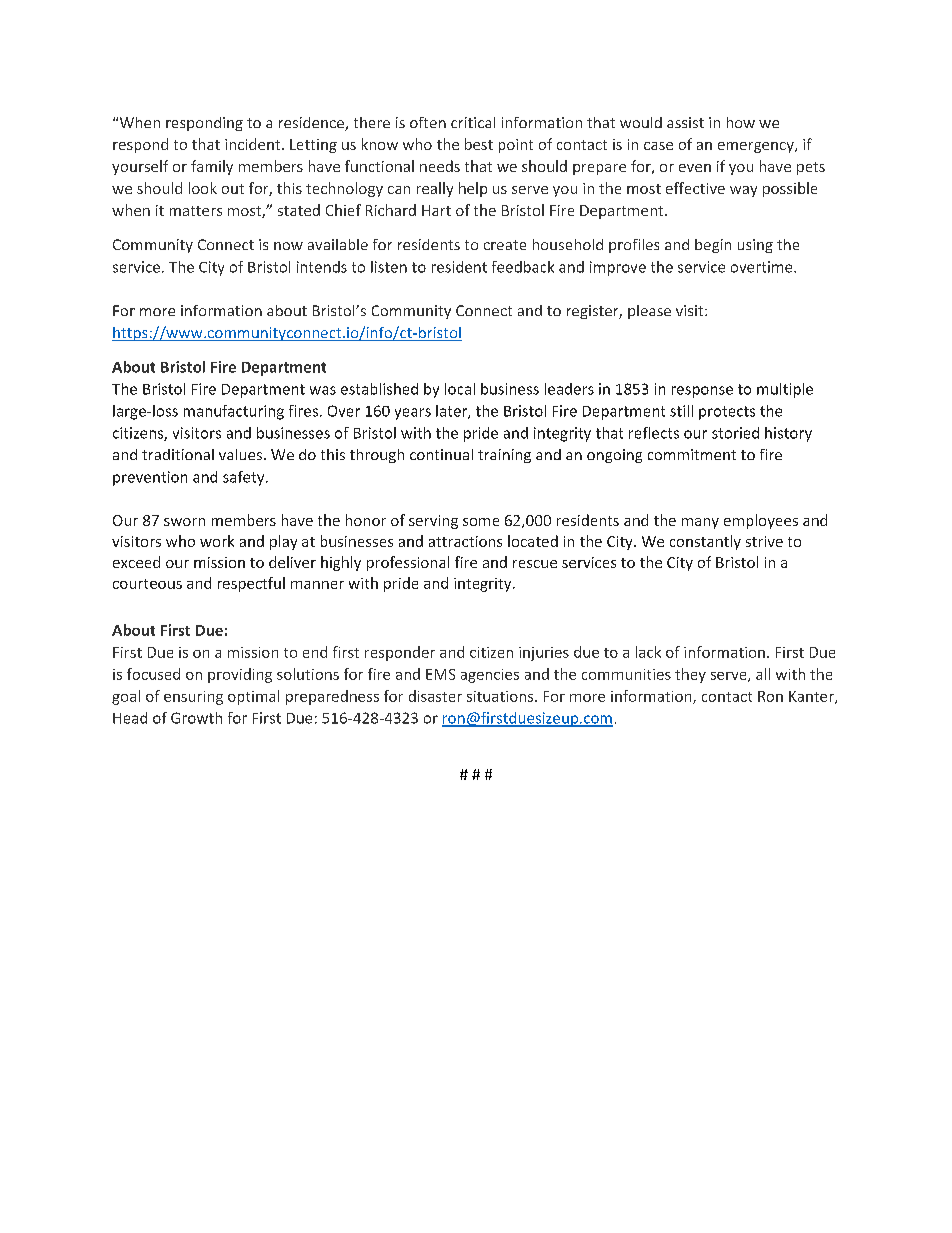 The image size is (952, 1233). I want to click on intends, so click(322, 267).
